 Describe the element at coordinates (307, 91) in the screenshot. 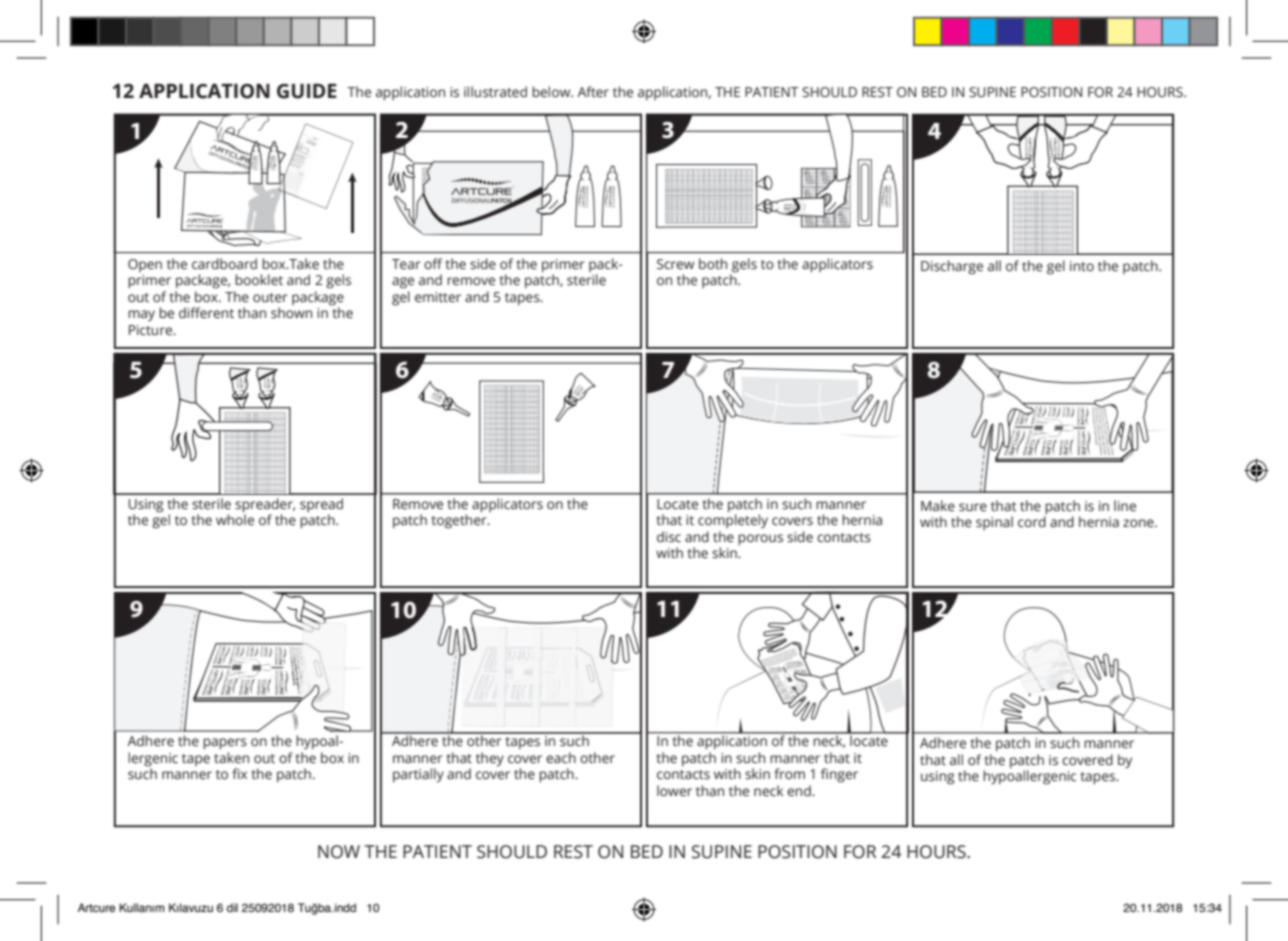

I see `GUIDE` at that location.
